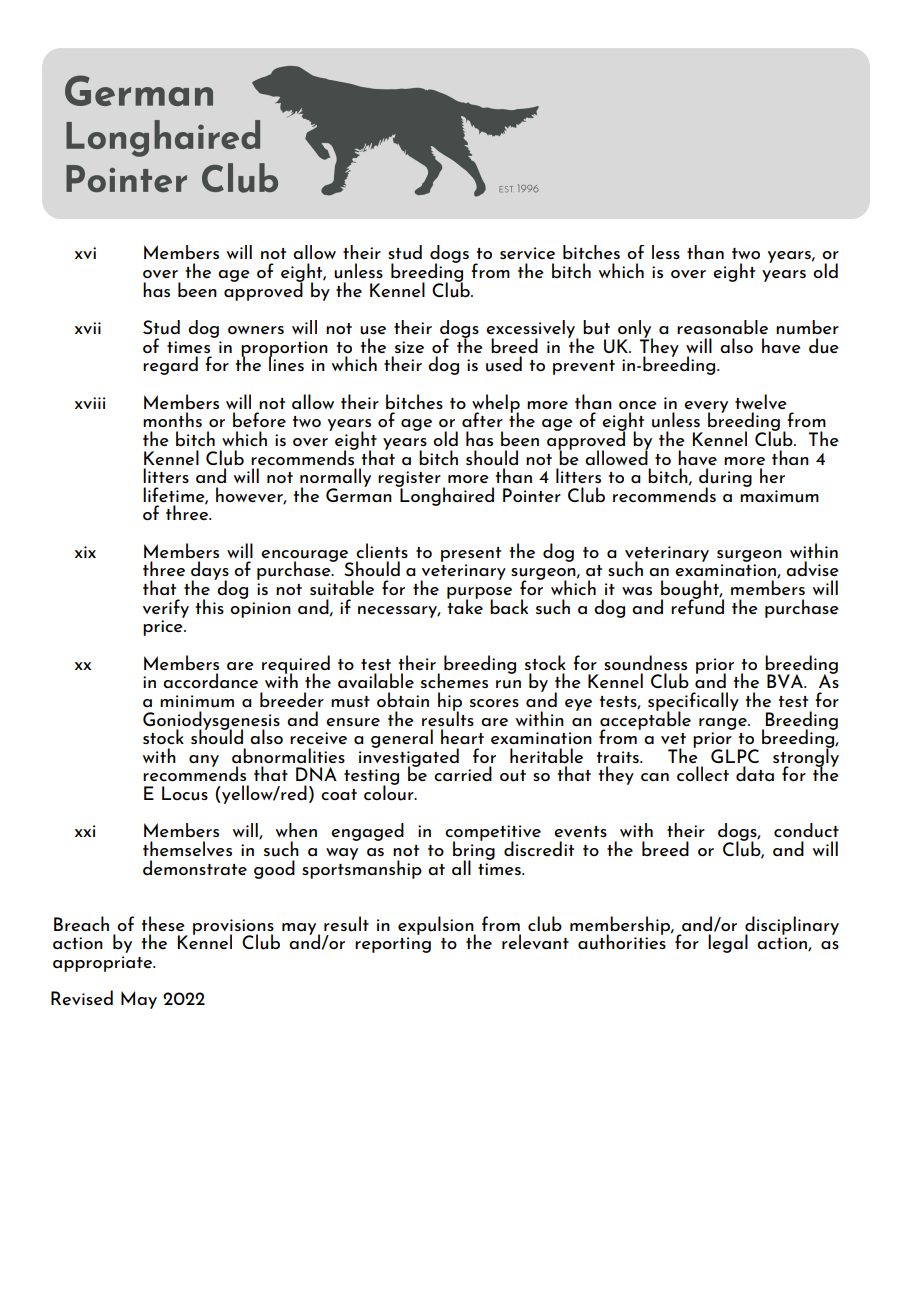 The height and width of the image is (1308, 924). I want to click on reasonable, so click(722, 327).
